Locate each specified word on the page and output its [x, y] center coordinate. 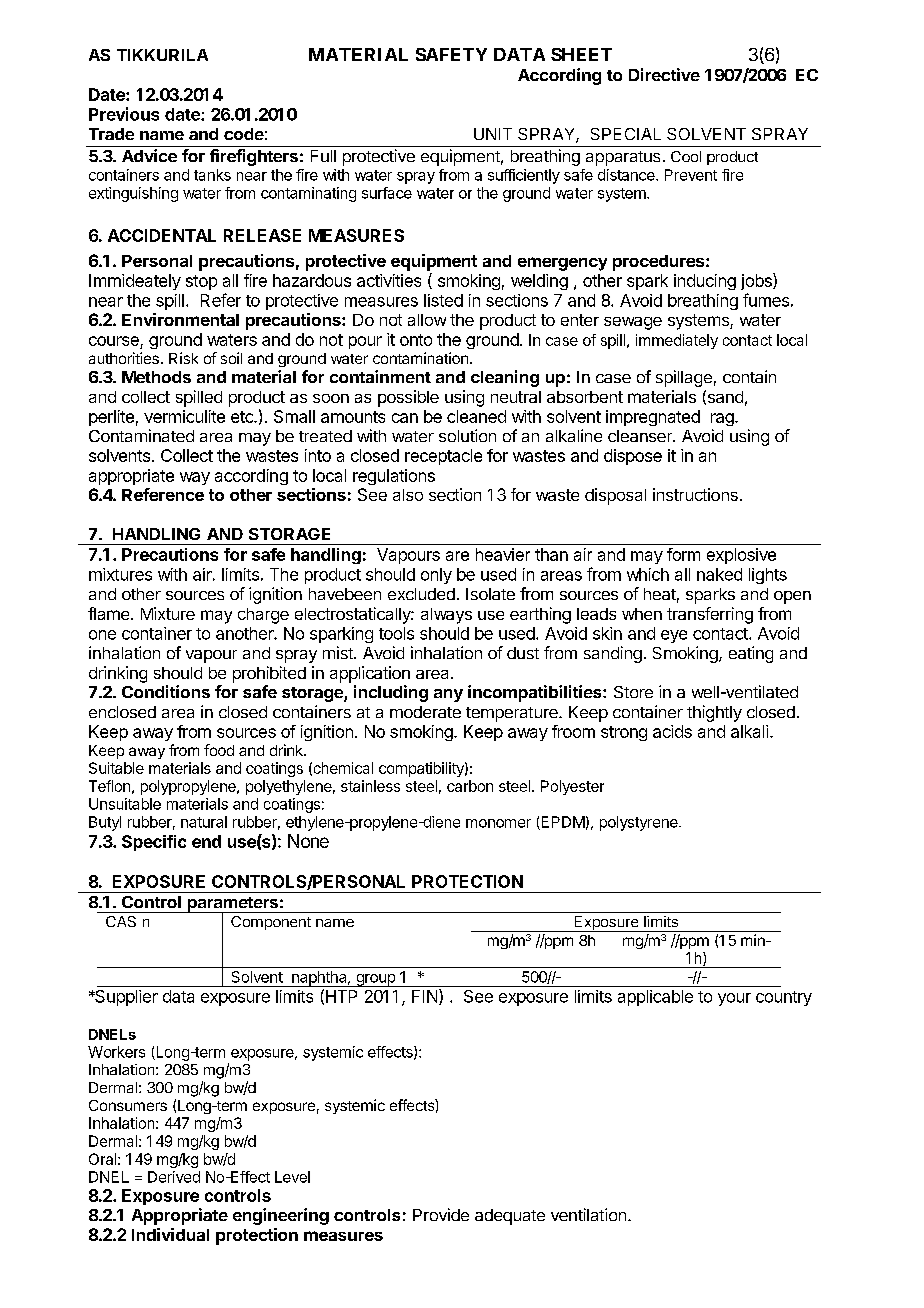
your [734, 999]
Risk [183, 358]
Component [271, 923]
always [446, 616]
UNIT [493, 134]
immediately [677, 341]
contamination [420, 358]
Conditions [166, 691]
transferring [710, 615]
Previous [124, 114]
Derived [174, 1177]
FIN [426, 997]
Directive [664, 74]
